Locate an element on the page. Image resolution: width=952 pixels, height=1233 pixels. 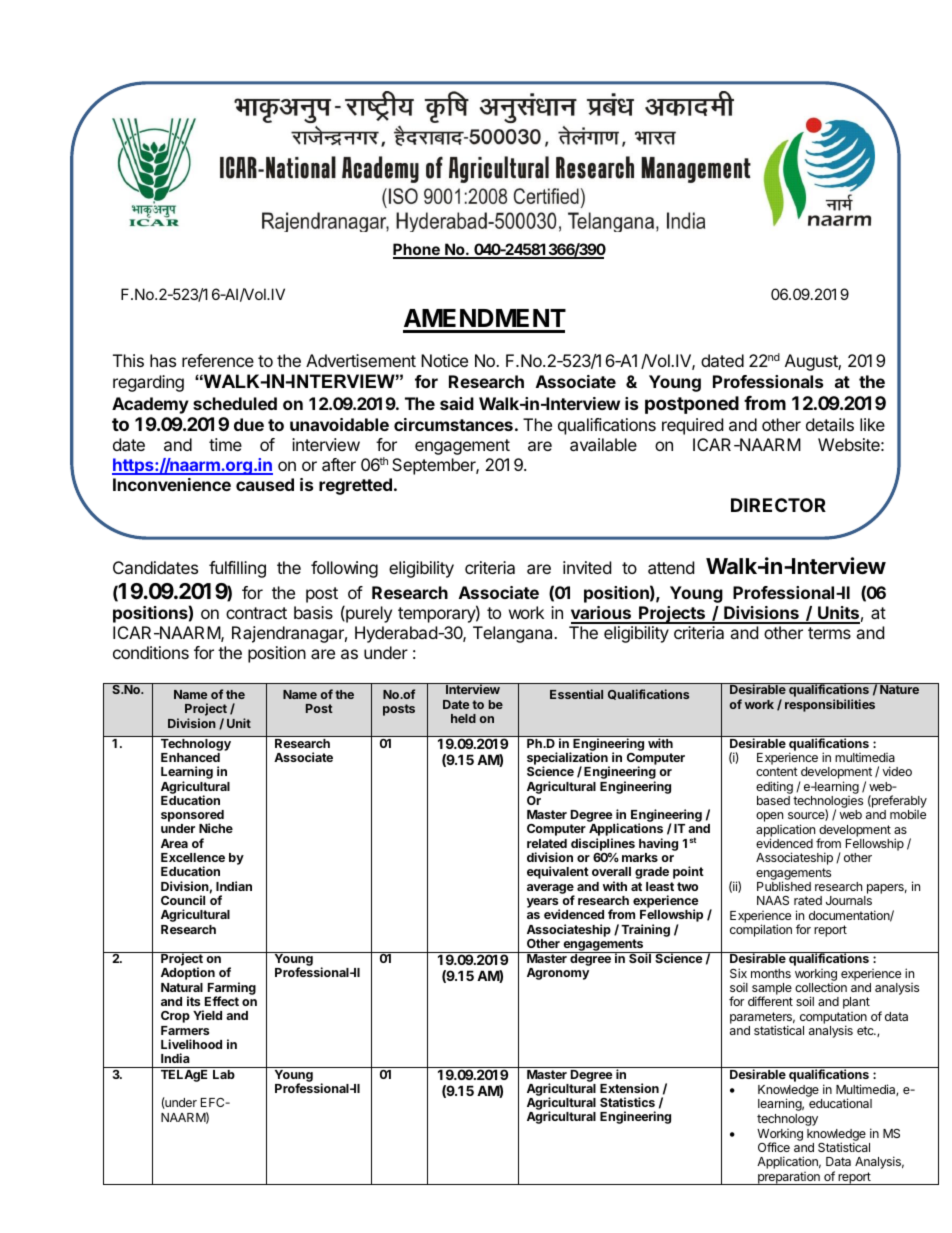
DIRECTOR is located at coordinates (778, 505).
